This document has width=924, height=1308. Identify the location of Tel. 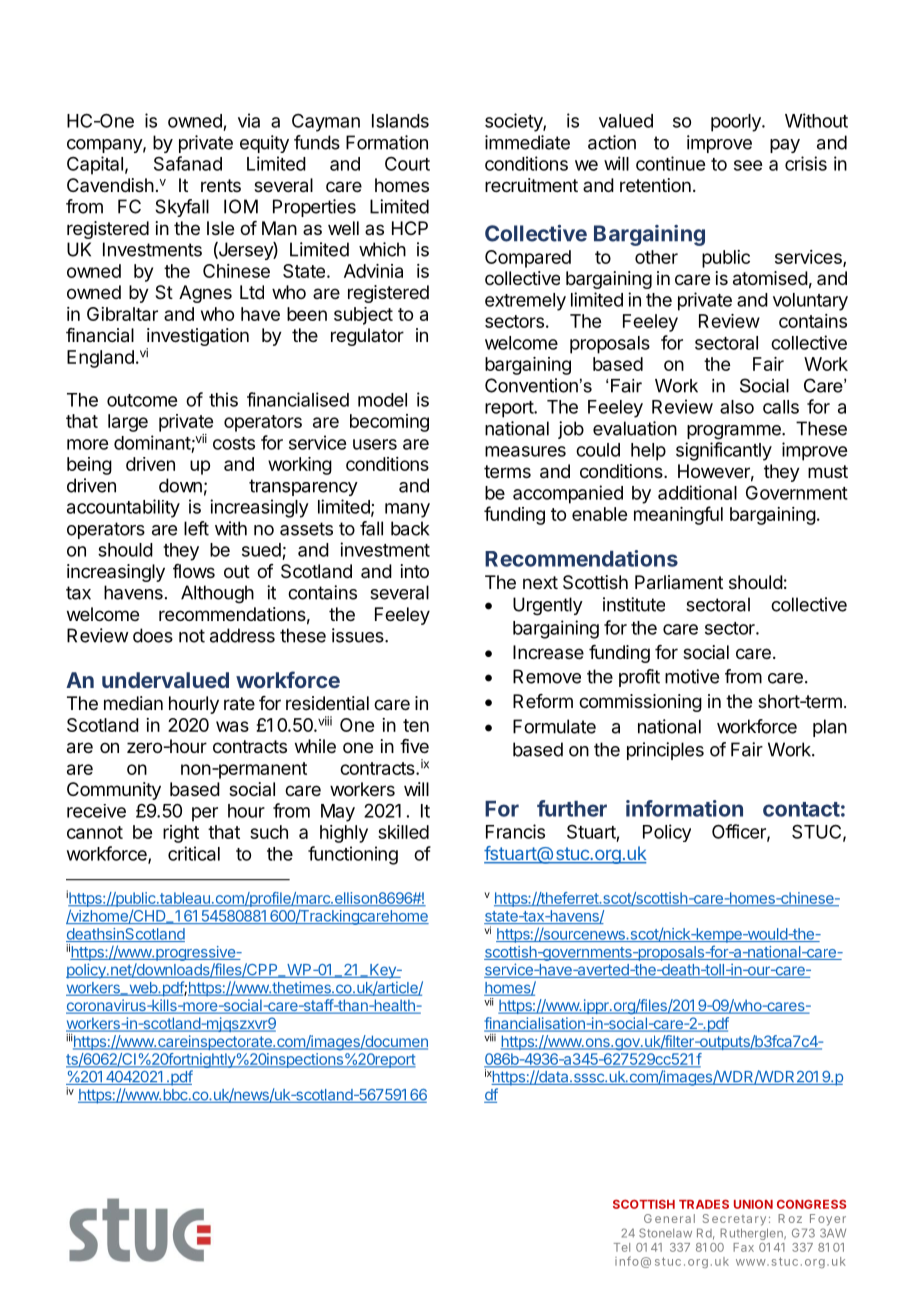
(622, 1247).
